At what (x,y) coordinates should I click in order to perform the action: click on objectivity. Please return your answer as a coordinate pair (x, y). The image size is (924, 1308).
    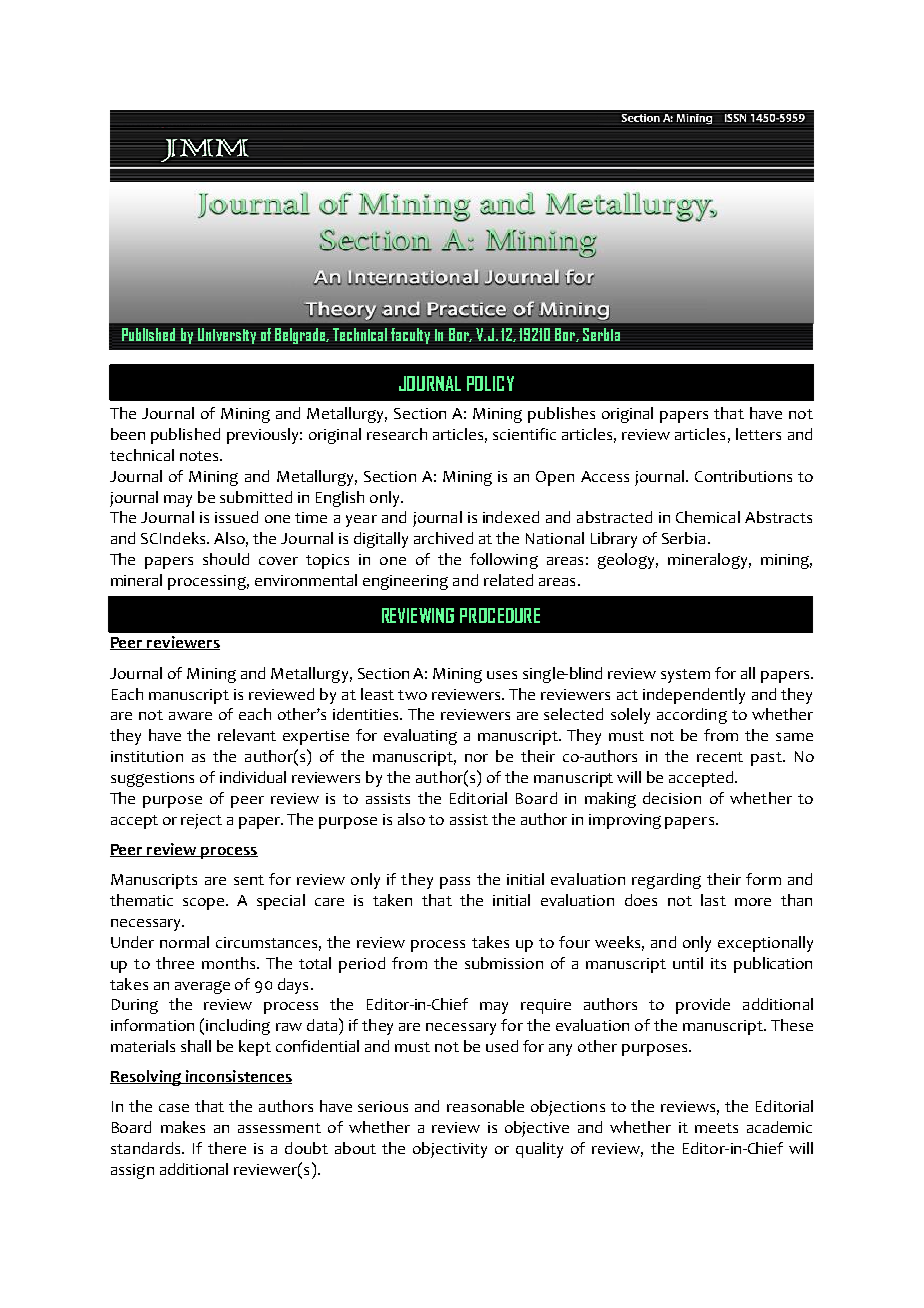
    Looking at the image, I should click on (450, 1150).
